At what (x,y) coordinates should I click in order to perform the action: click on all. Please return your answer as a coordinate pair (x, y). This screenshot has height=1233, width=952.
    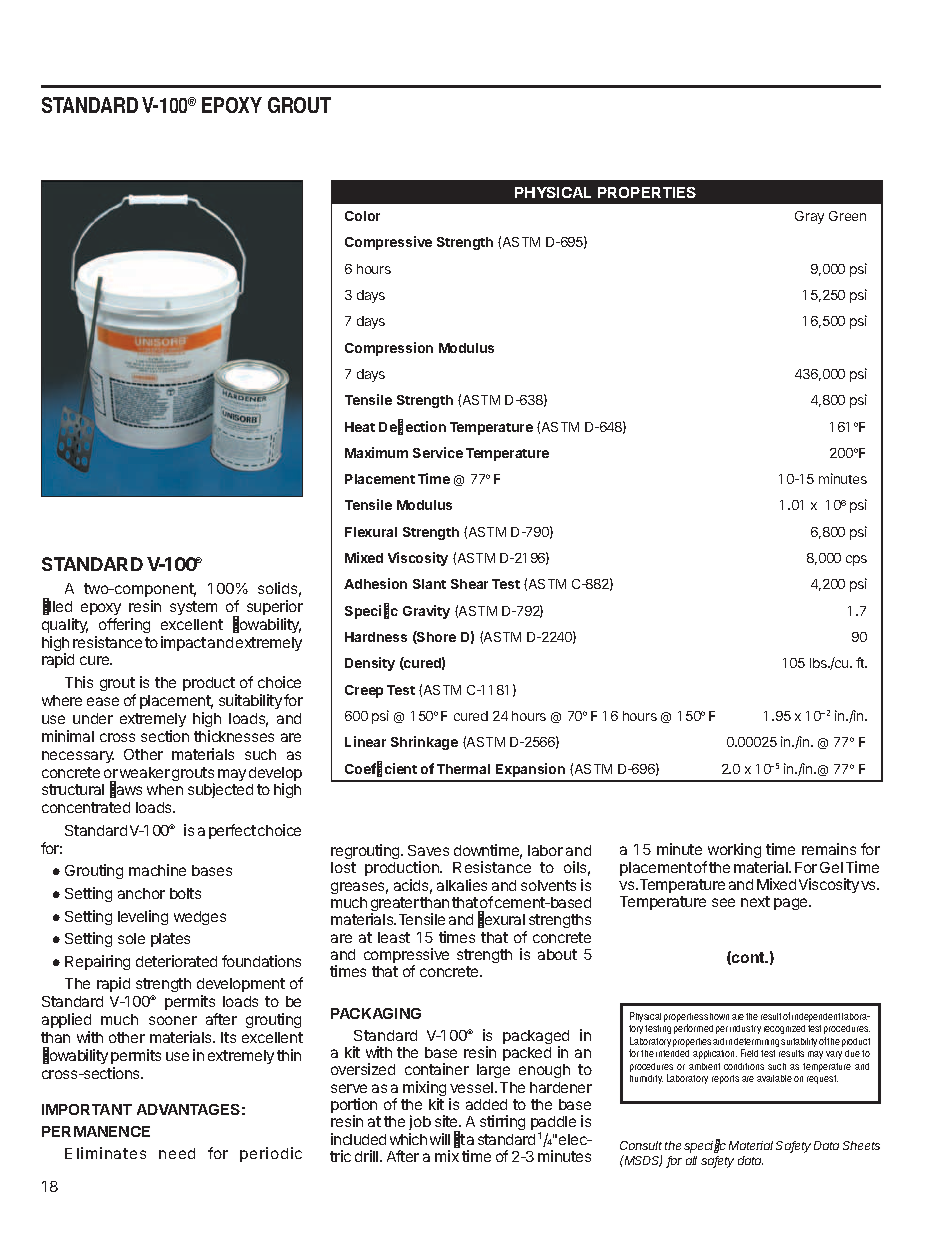
    Looking at the image, I should click on (691, 1160).
